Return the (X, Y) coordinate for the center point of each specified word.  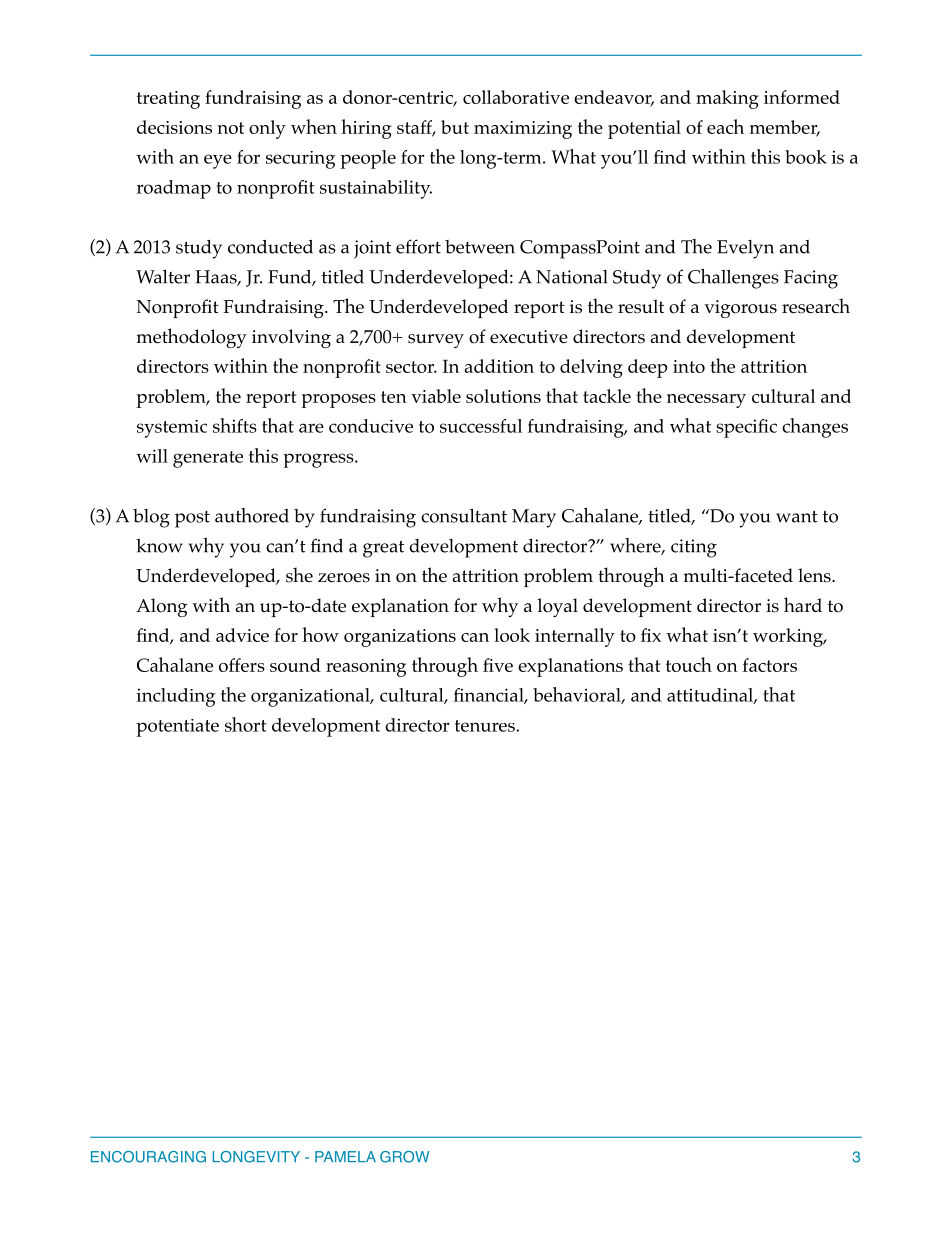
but (455, 127)
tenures (486, 726)
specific (746, 428)
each (725, 126)
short (246, 724)
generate (208, 459)
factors (770, 665)
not (230, 128)
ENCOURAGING (148, 1157)
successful (481, 426)
